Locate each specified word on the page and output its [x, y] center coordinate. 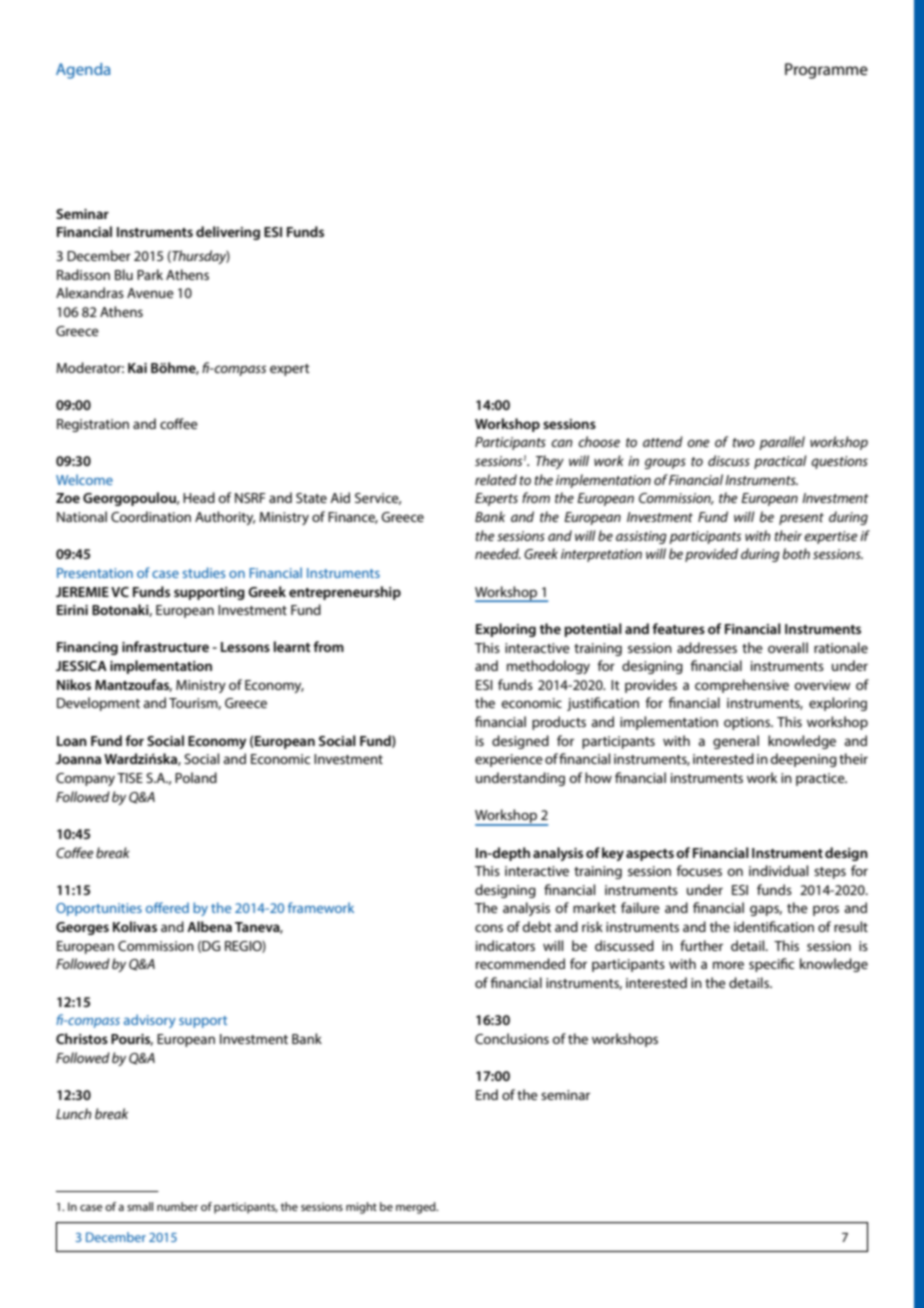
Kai [137, 368]
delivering [228, 233]
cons [489, 928]
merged [417, 1208]
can [561, 443]
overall [788, 647]
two [744, 442]
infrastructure [165, 646]
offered [167, 907]
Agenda [83, 71]
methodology [548, 667]
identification [774, 926]
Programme [826, 71]
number [177, 1206]
